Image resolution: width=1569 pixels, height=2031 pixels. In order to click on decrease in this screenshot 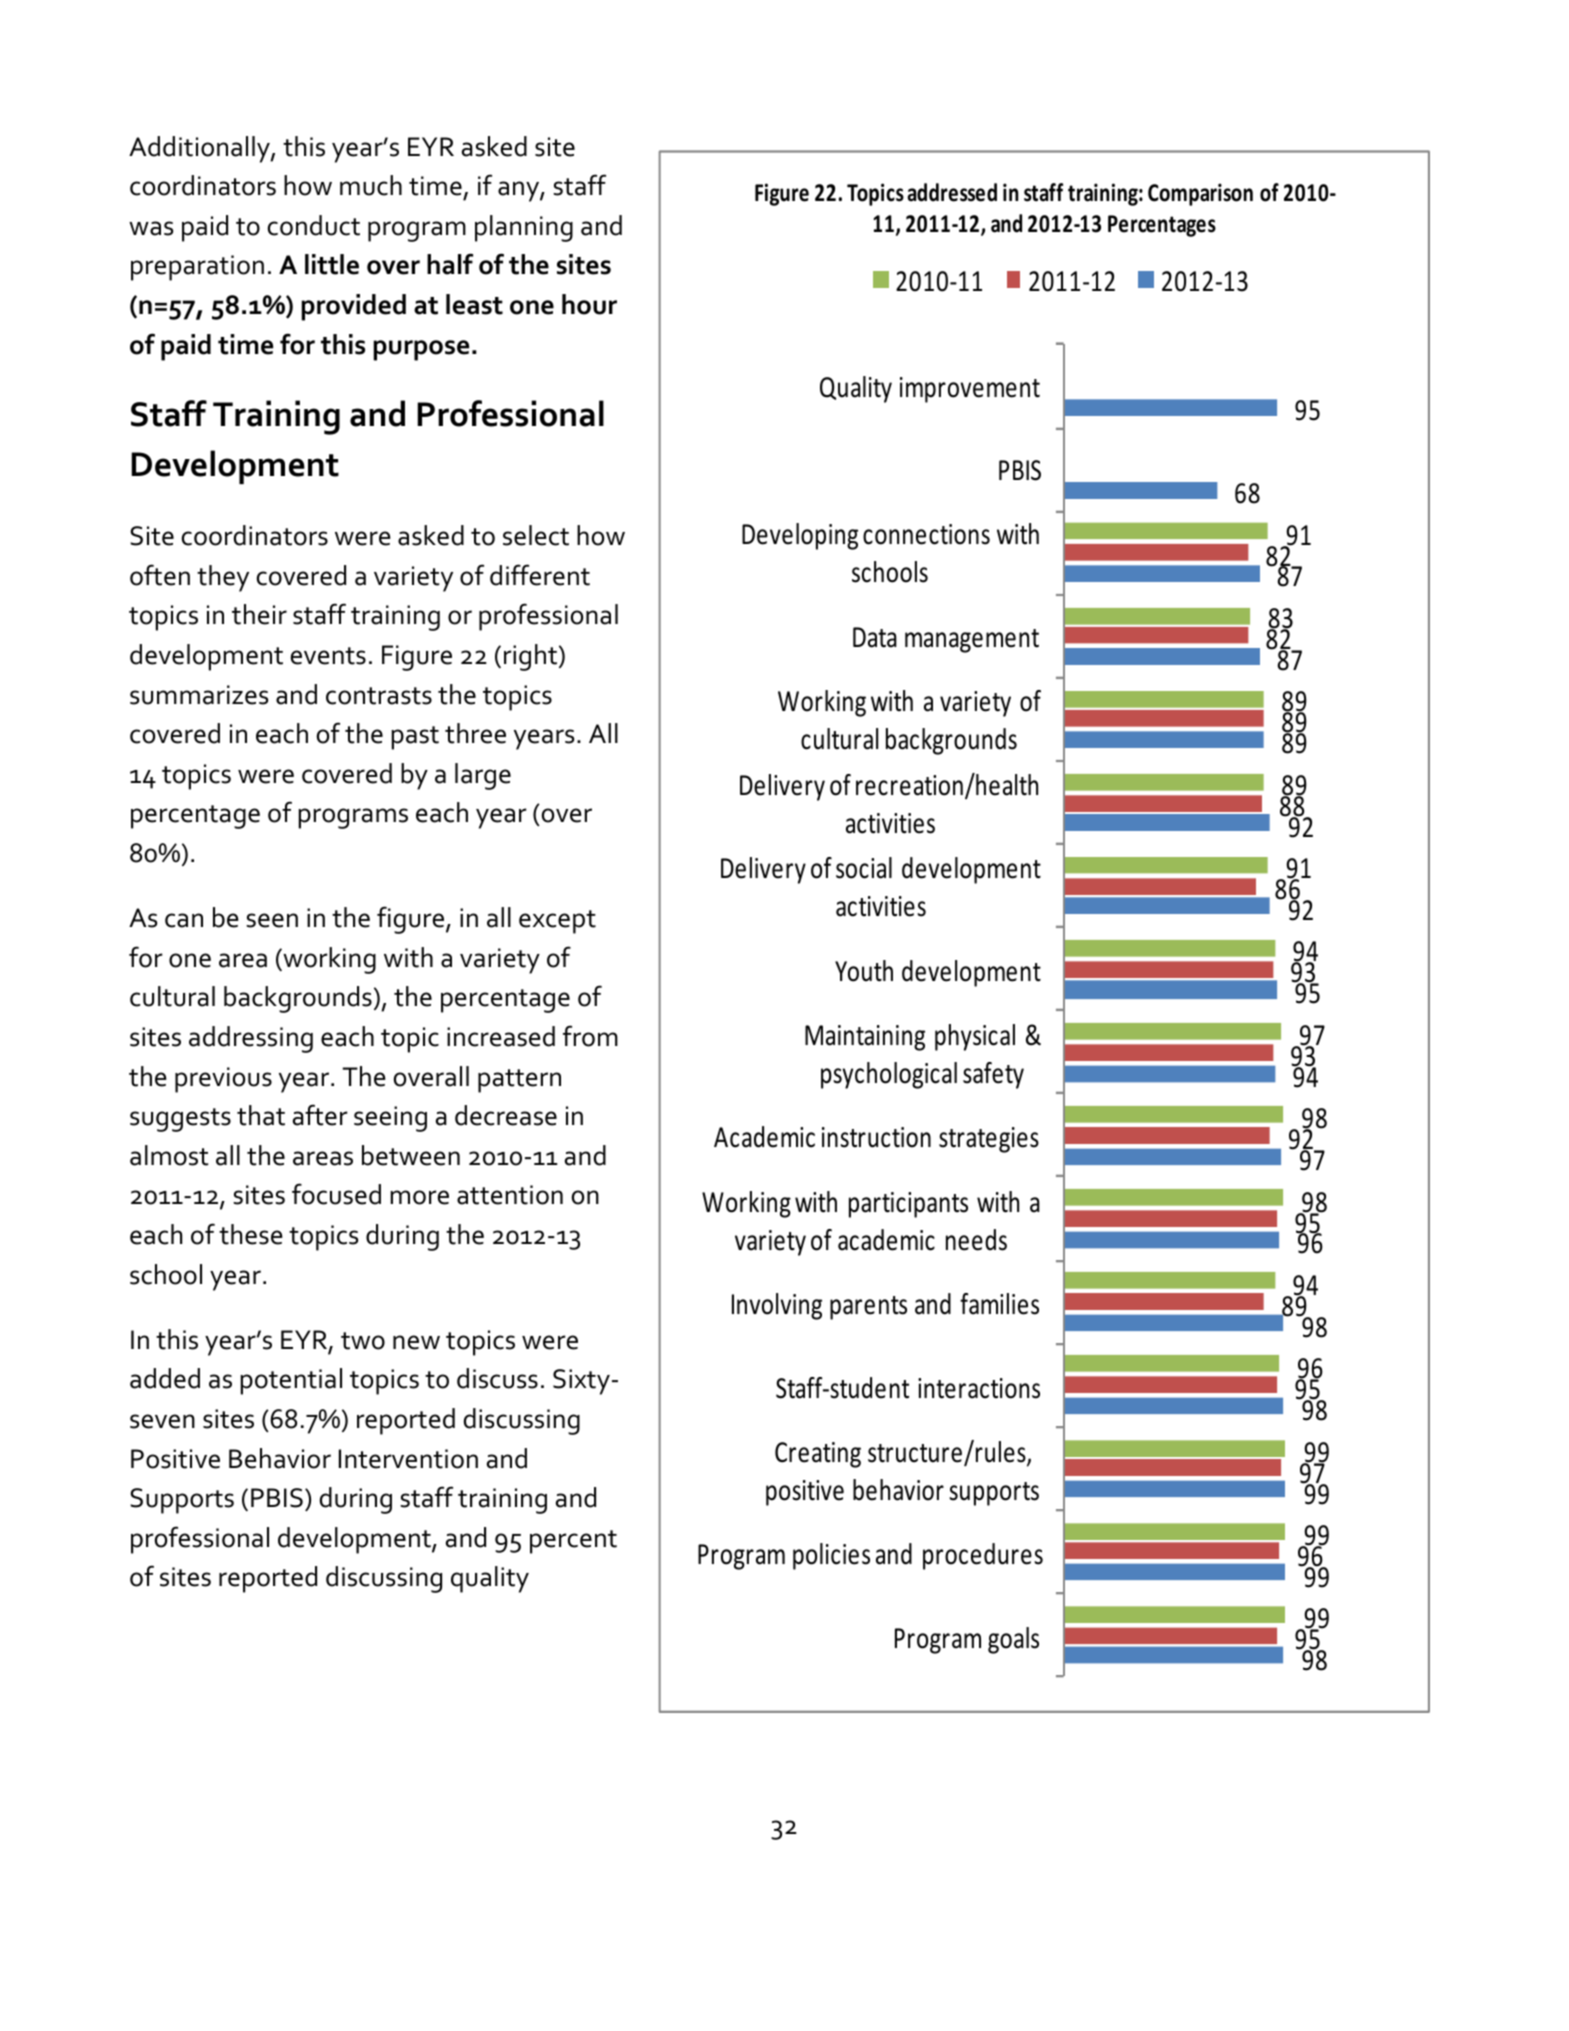, I will do `click(506, 1115)`.
